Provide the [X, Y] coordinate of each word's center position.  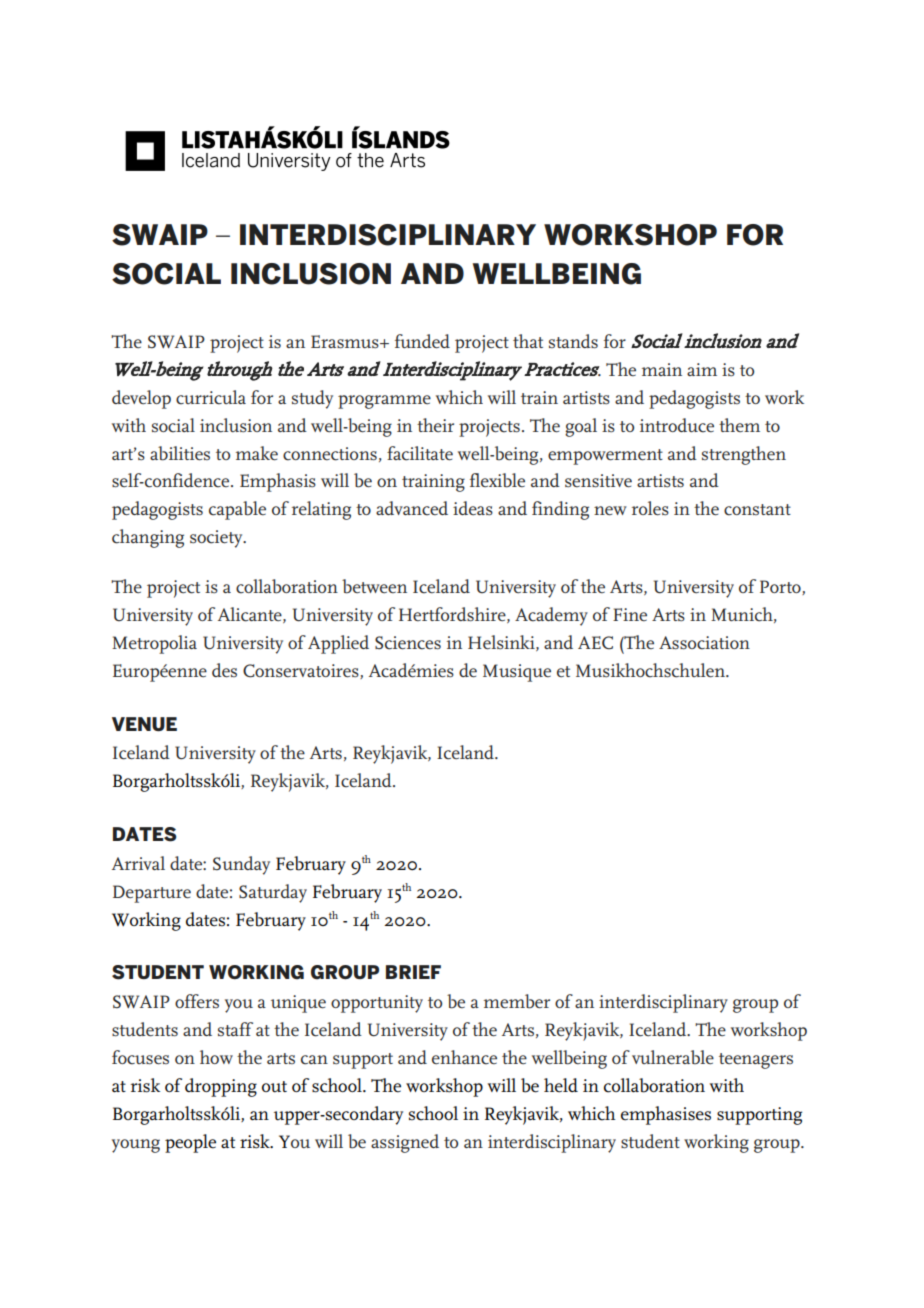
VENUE [144, 724]
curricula [211, 397]
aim [702, 369]
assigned [405, 1143]
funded [422, 341]
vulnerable [673, 1057]
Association [704, 643]
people [190, 1143]
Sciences [408, 643]
